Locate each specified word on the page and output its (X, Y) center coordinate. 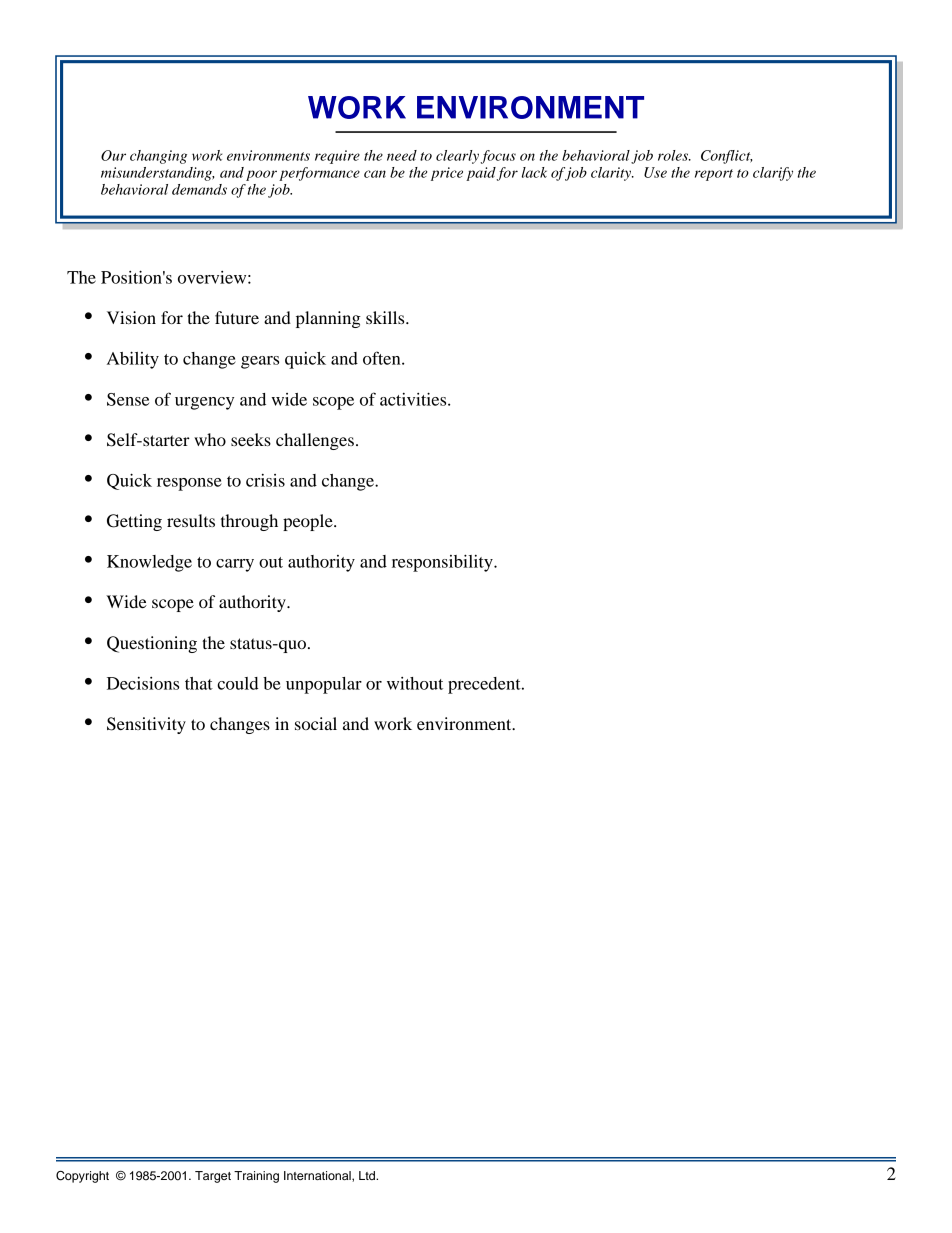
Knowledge (149, 563)
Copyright (82, 1177)
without (415, 683)
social (316, 723)
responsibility (443, 563)
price (447, 174)
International (318, 1176)
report (714, 175)
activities (414, 399)
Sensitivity (146, 725)
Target (213, 1177)
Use (655, 172)
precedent (485, 685)
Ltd (368, 1175)
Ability (133, 360)
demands (199, 189)
